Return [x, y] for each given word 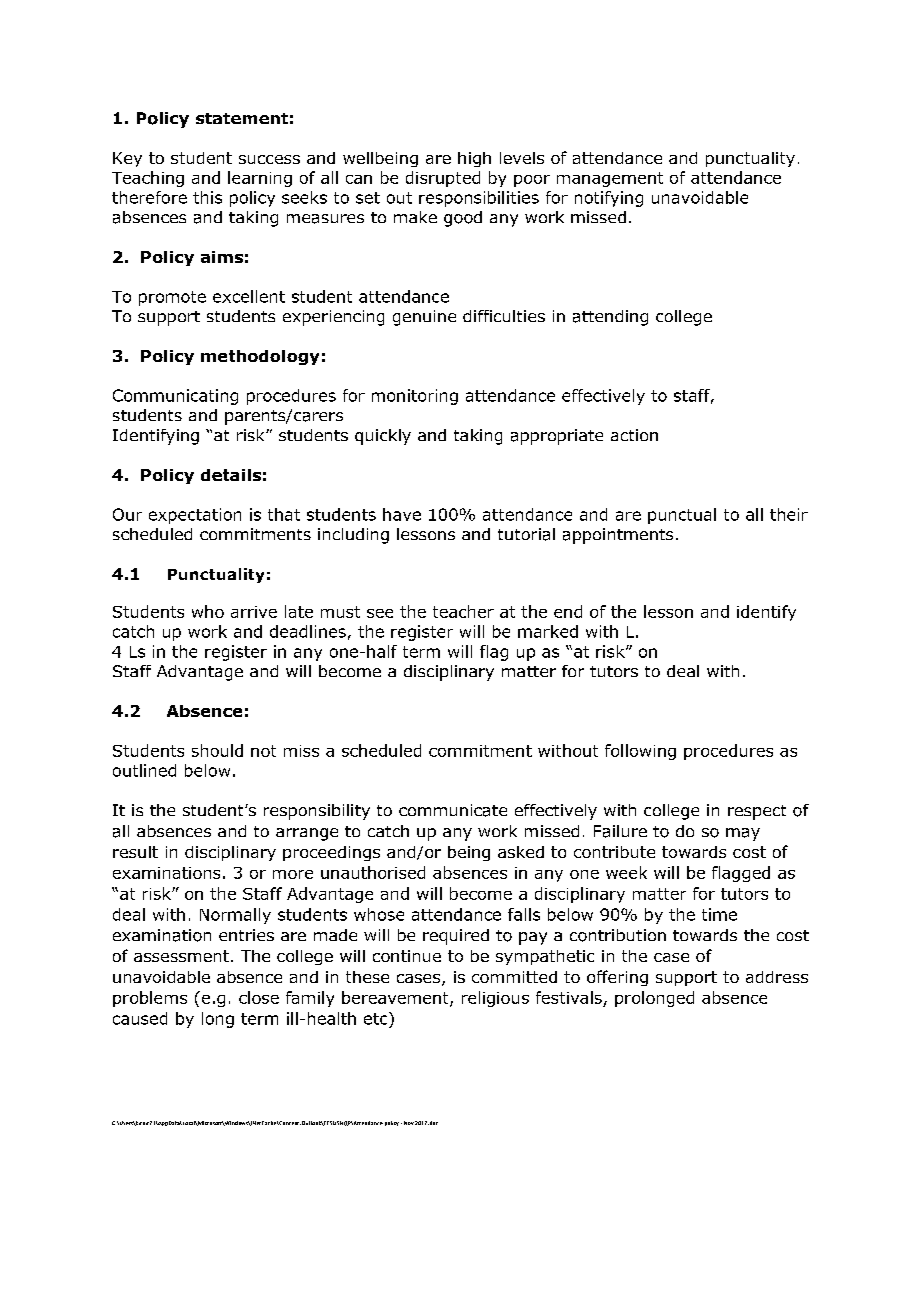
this [207, 197]
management [610, 179]
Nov [409, 1123]
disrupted [443, 179]
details [231, 475]
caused [140, 1018]
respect [757, 812]
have [402, 514]
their [789, 514]
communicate [453, 810]
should [217, 750]
